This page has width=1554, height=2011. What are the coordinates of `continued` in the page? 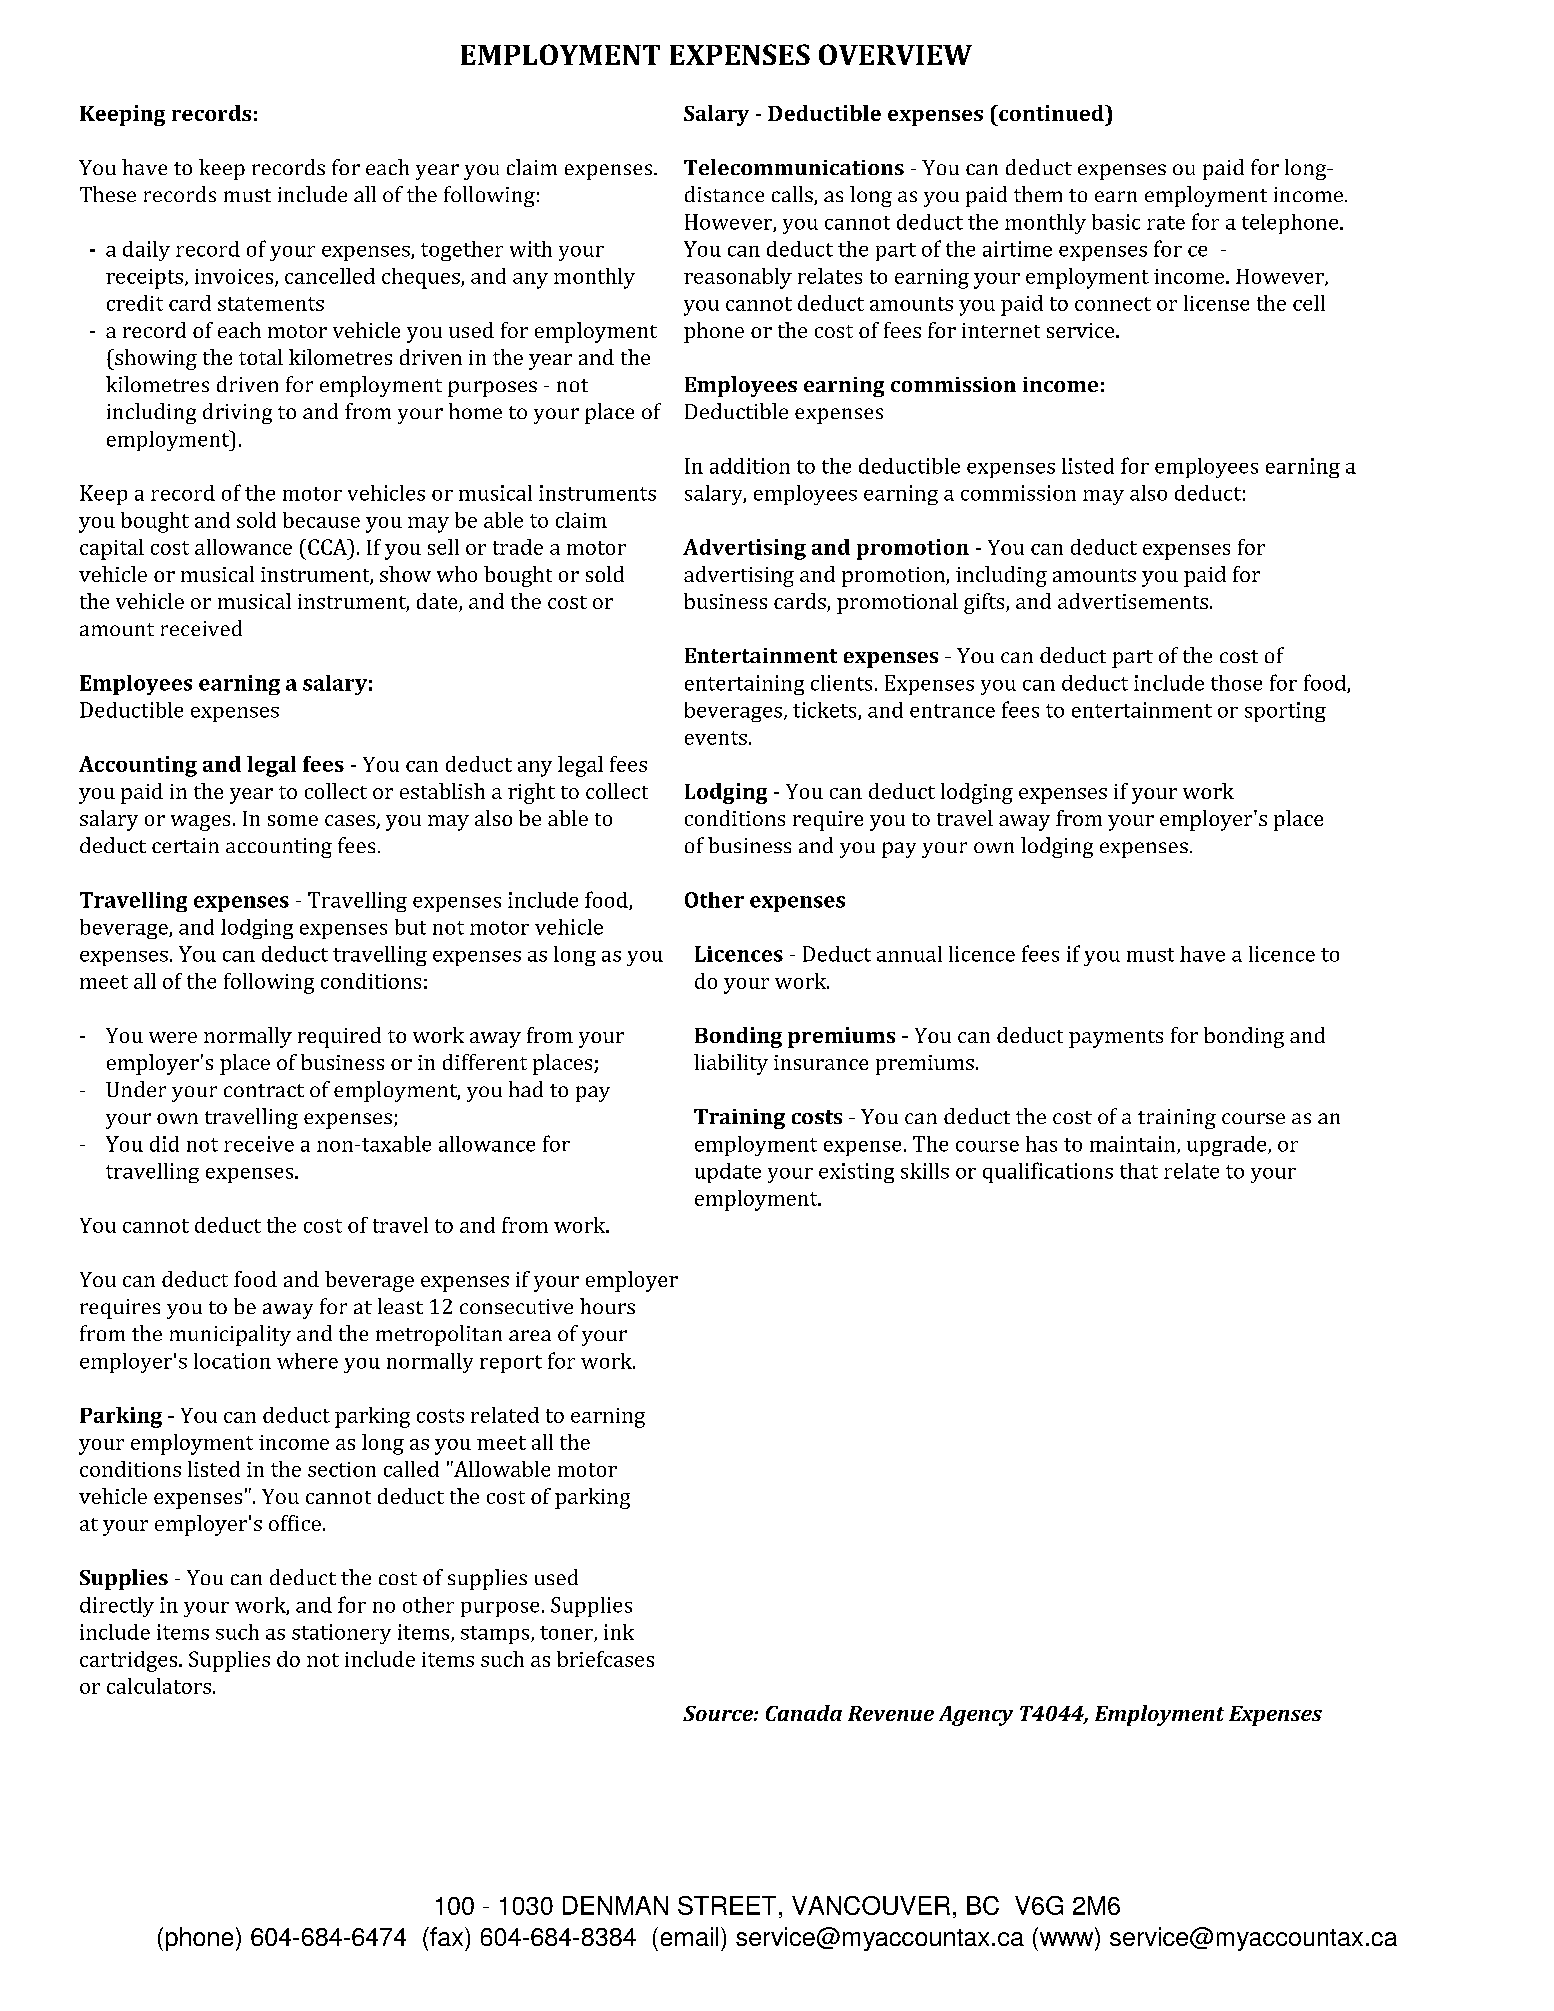 It's located at (1051, 113).
